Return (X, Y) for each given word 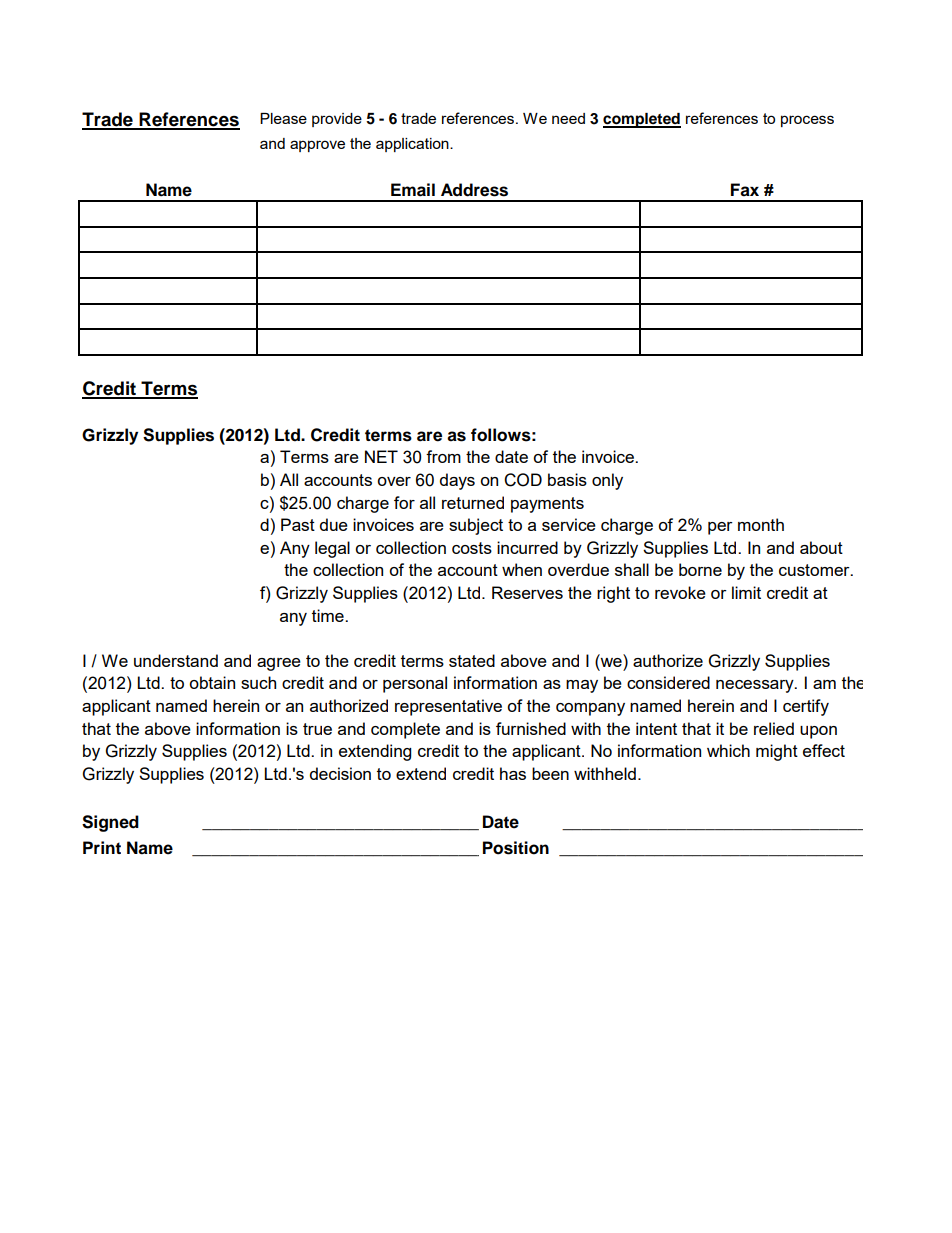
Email (413, 190)
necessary (756, 686)
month (761, 524)
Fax (745, 190)
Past (298, 524)
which (728, 750)
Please (283, 118)
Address (474, 190)
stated (472, 660)
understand (176, 660)
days (457, 481)
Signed (110, 823)
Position (516, 848)
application (413, 145)
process (807, 121)
